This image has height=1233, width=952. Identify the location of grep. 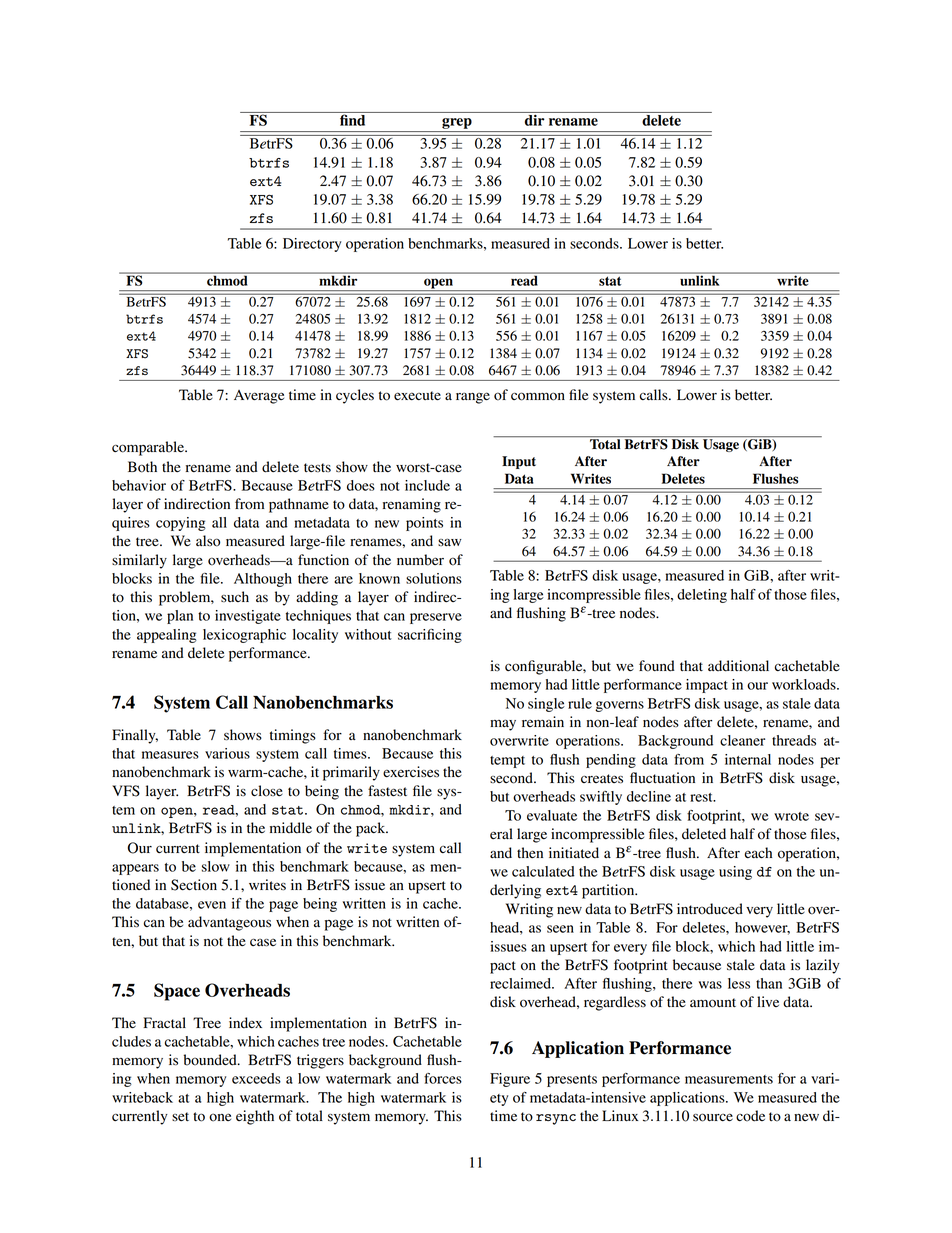
(457, 123).
